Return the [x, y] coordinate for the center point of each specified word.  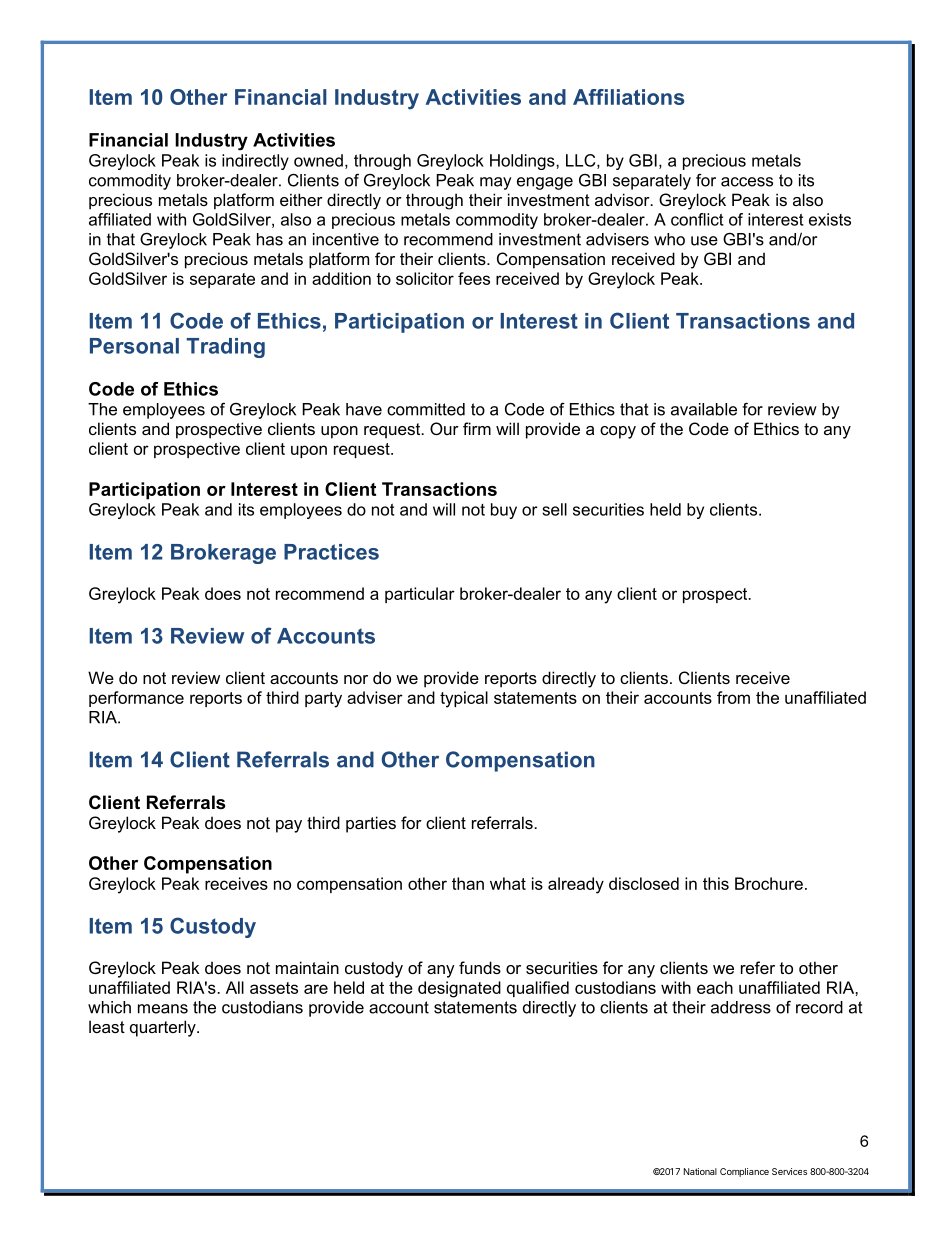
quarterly [164, 1028]
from [733, 697]
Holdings [523, 162]
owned [318, 160]
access [747, 182]
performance [136, 699]
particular [420, 595]
